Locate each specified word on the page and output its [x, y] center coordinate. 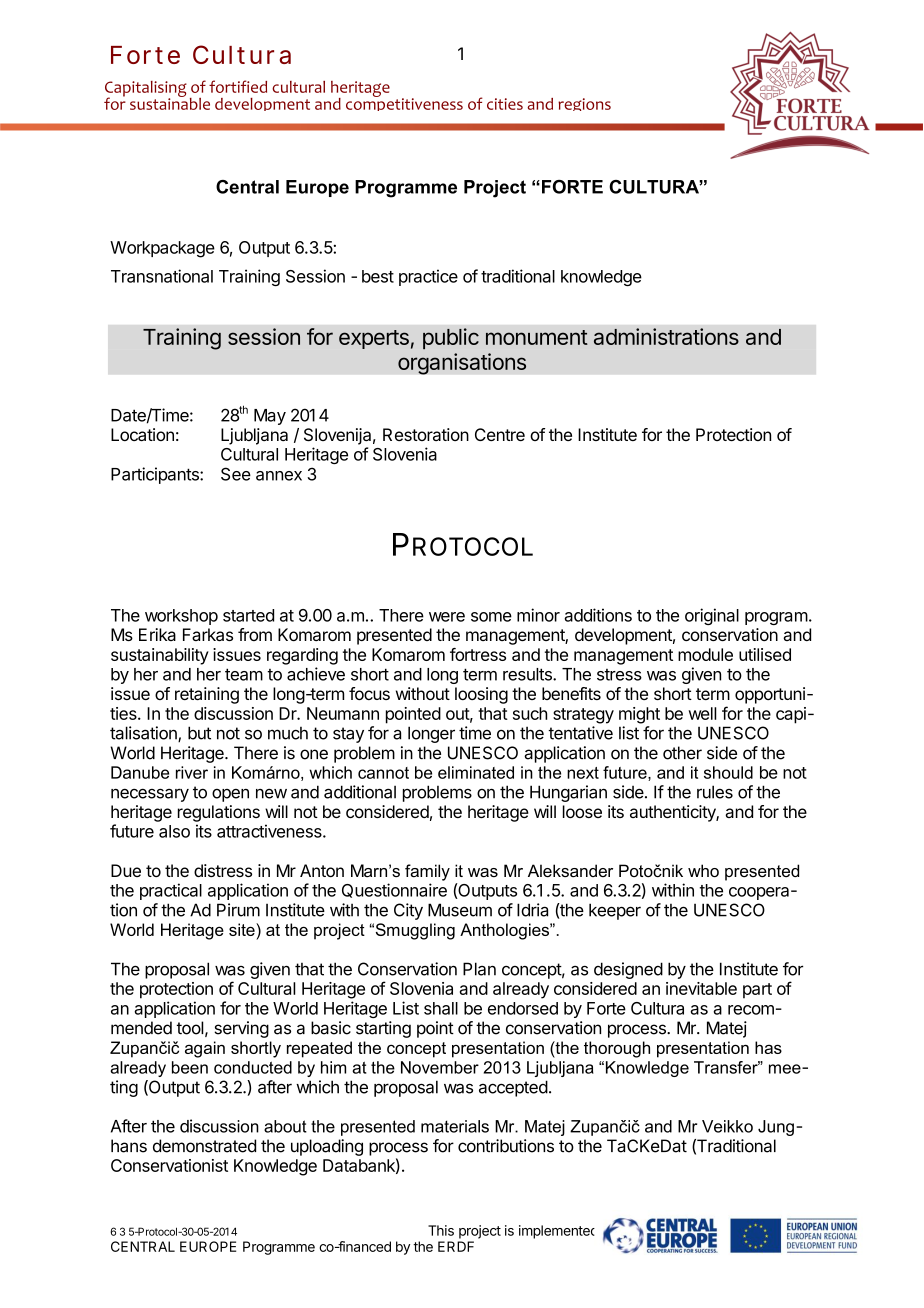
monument [537, 337]
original [712, 616]
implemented [557, 1232]
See [236, 474]
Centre [500, 434]
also [174, 831]
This [441, 1230]
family [427, 872]
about [285, 1126]
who [703, 870]
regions [584, 104]
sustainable [170, 102]
